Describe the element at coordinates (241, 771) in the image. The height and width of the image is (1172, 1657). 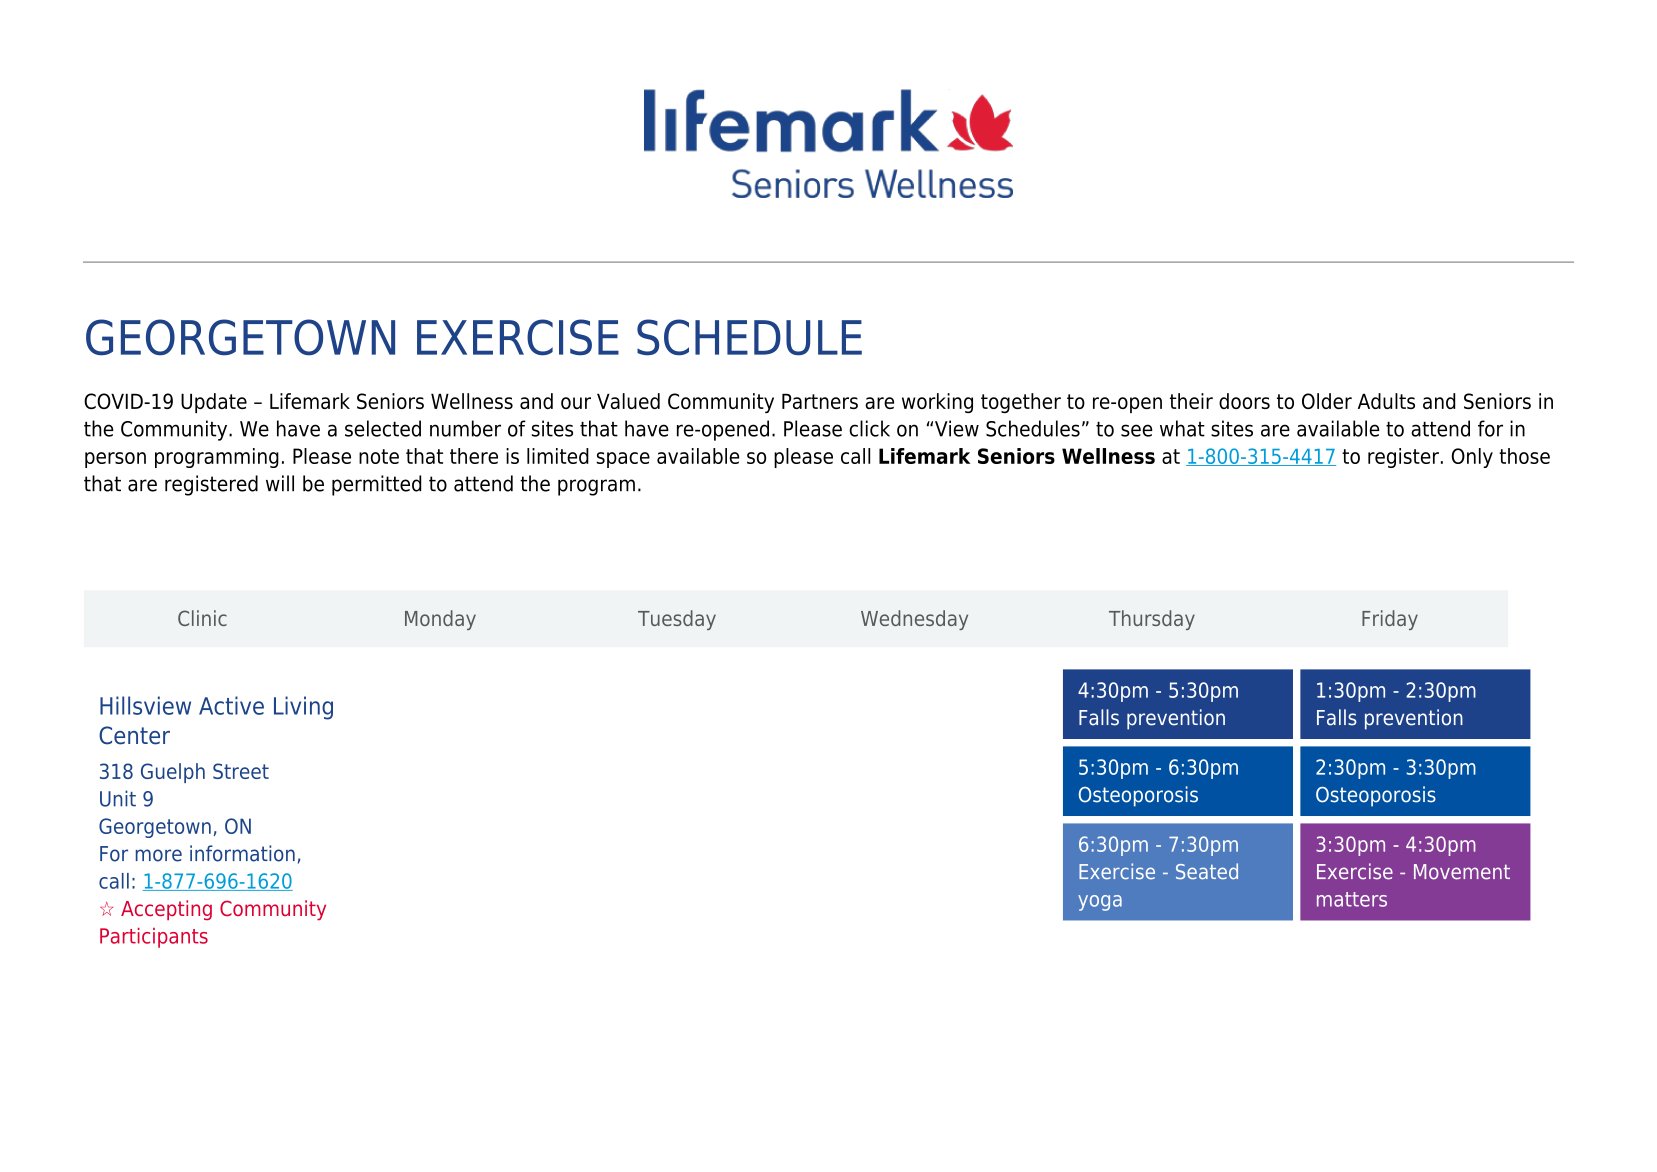
I see `Street` at that location.
